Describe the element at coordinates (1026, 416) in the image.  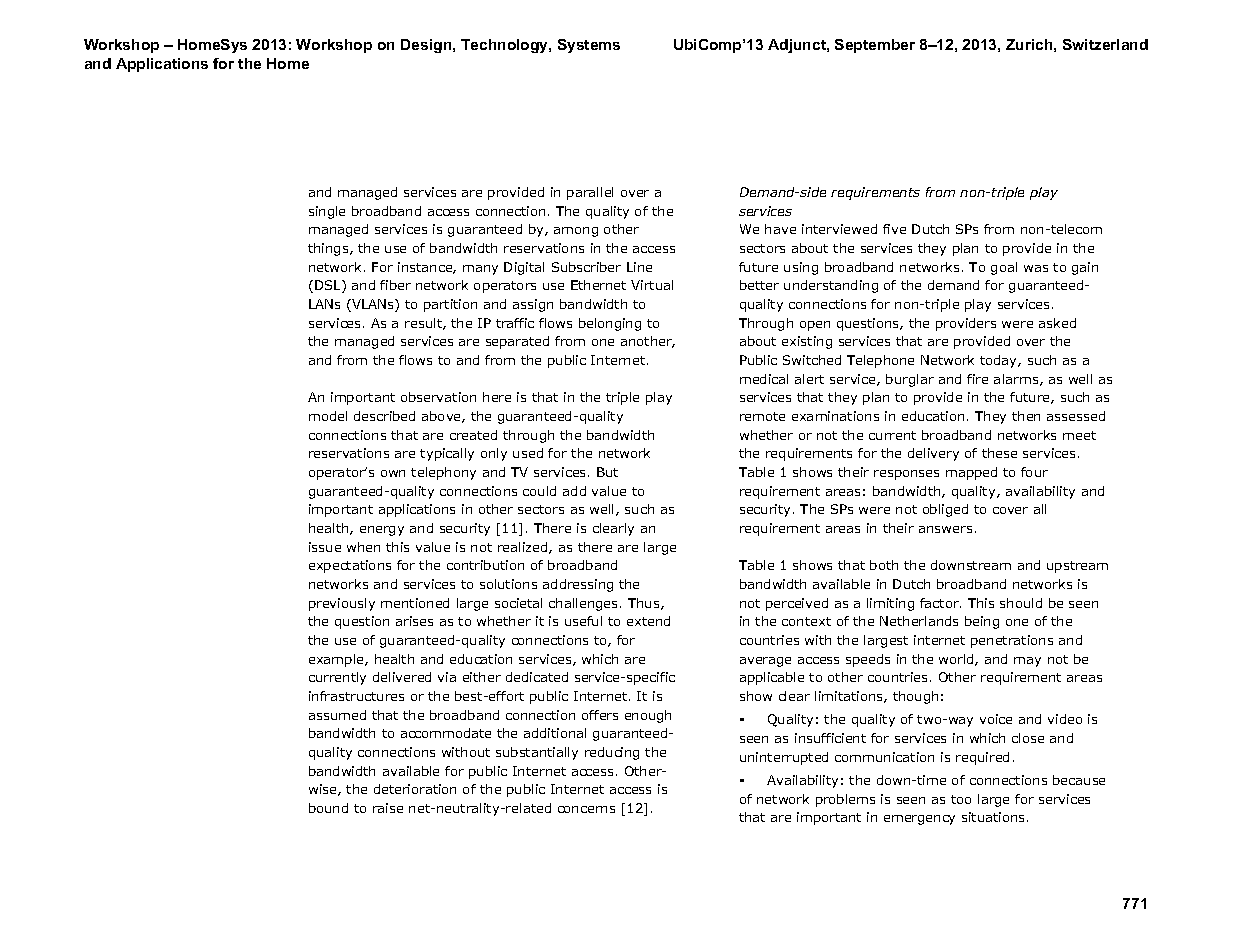
I see `then` at that location.
